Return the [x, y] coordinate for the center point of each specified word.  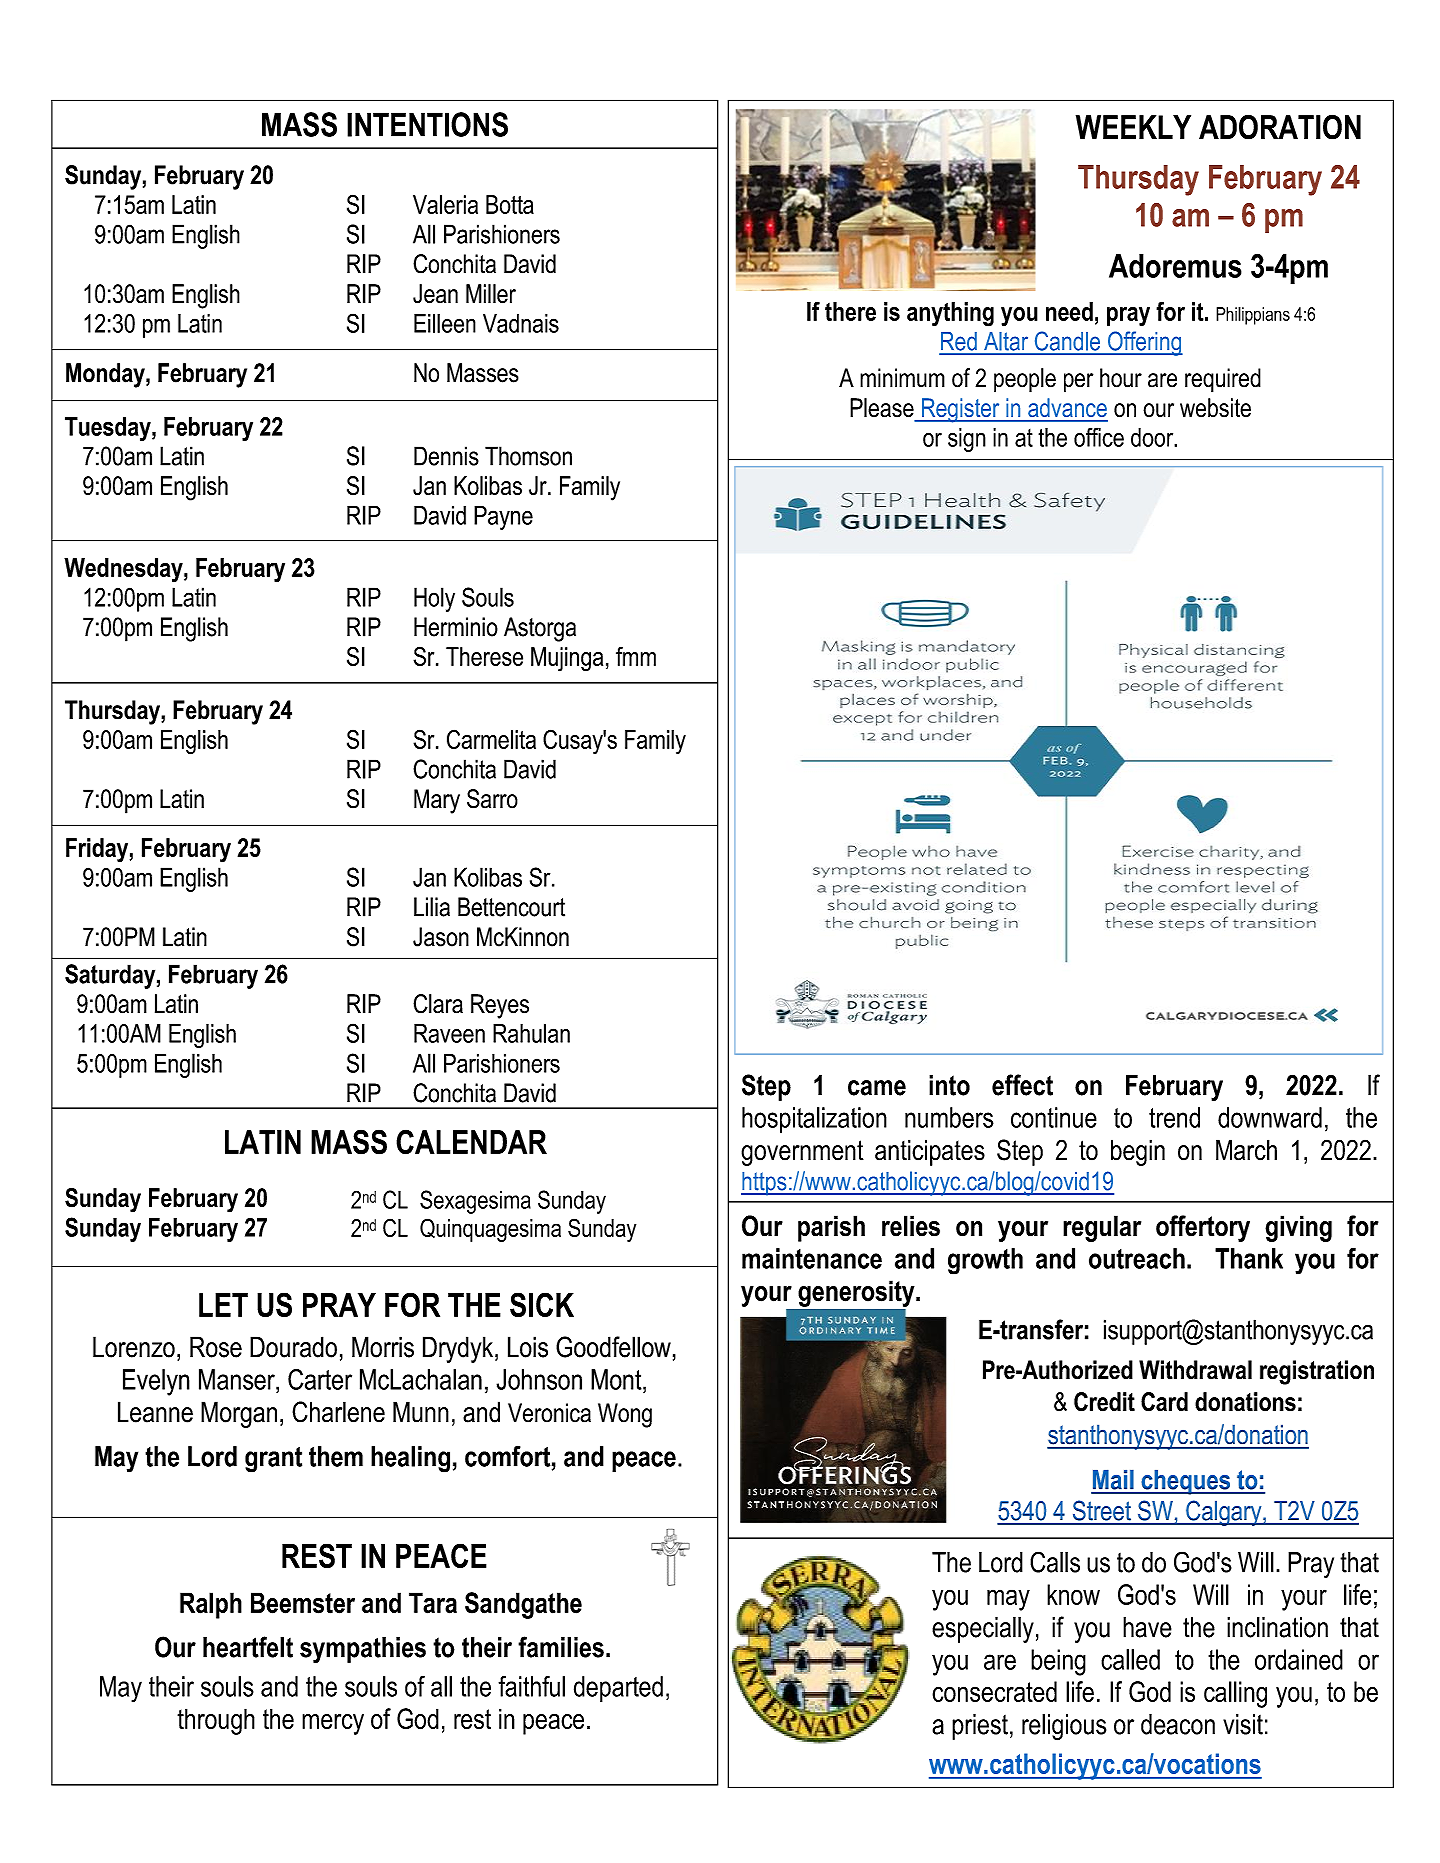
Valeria [445, 204]
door [1153, 437]
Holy [434, 599]
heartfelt [248, 1647]
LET [223, 1305]
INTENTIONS [427, 124]
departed [618, 1689]
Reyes [500, 1006]
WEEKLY [1133, 127]
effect [1022, 1085]
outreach [1137, 1258]
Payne [503, 518]
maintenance [812, 1258]
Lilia [432, 907]
